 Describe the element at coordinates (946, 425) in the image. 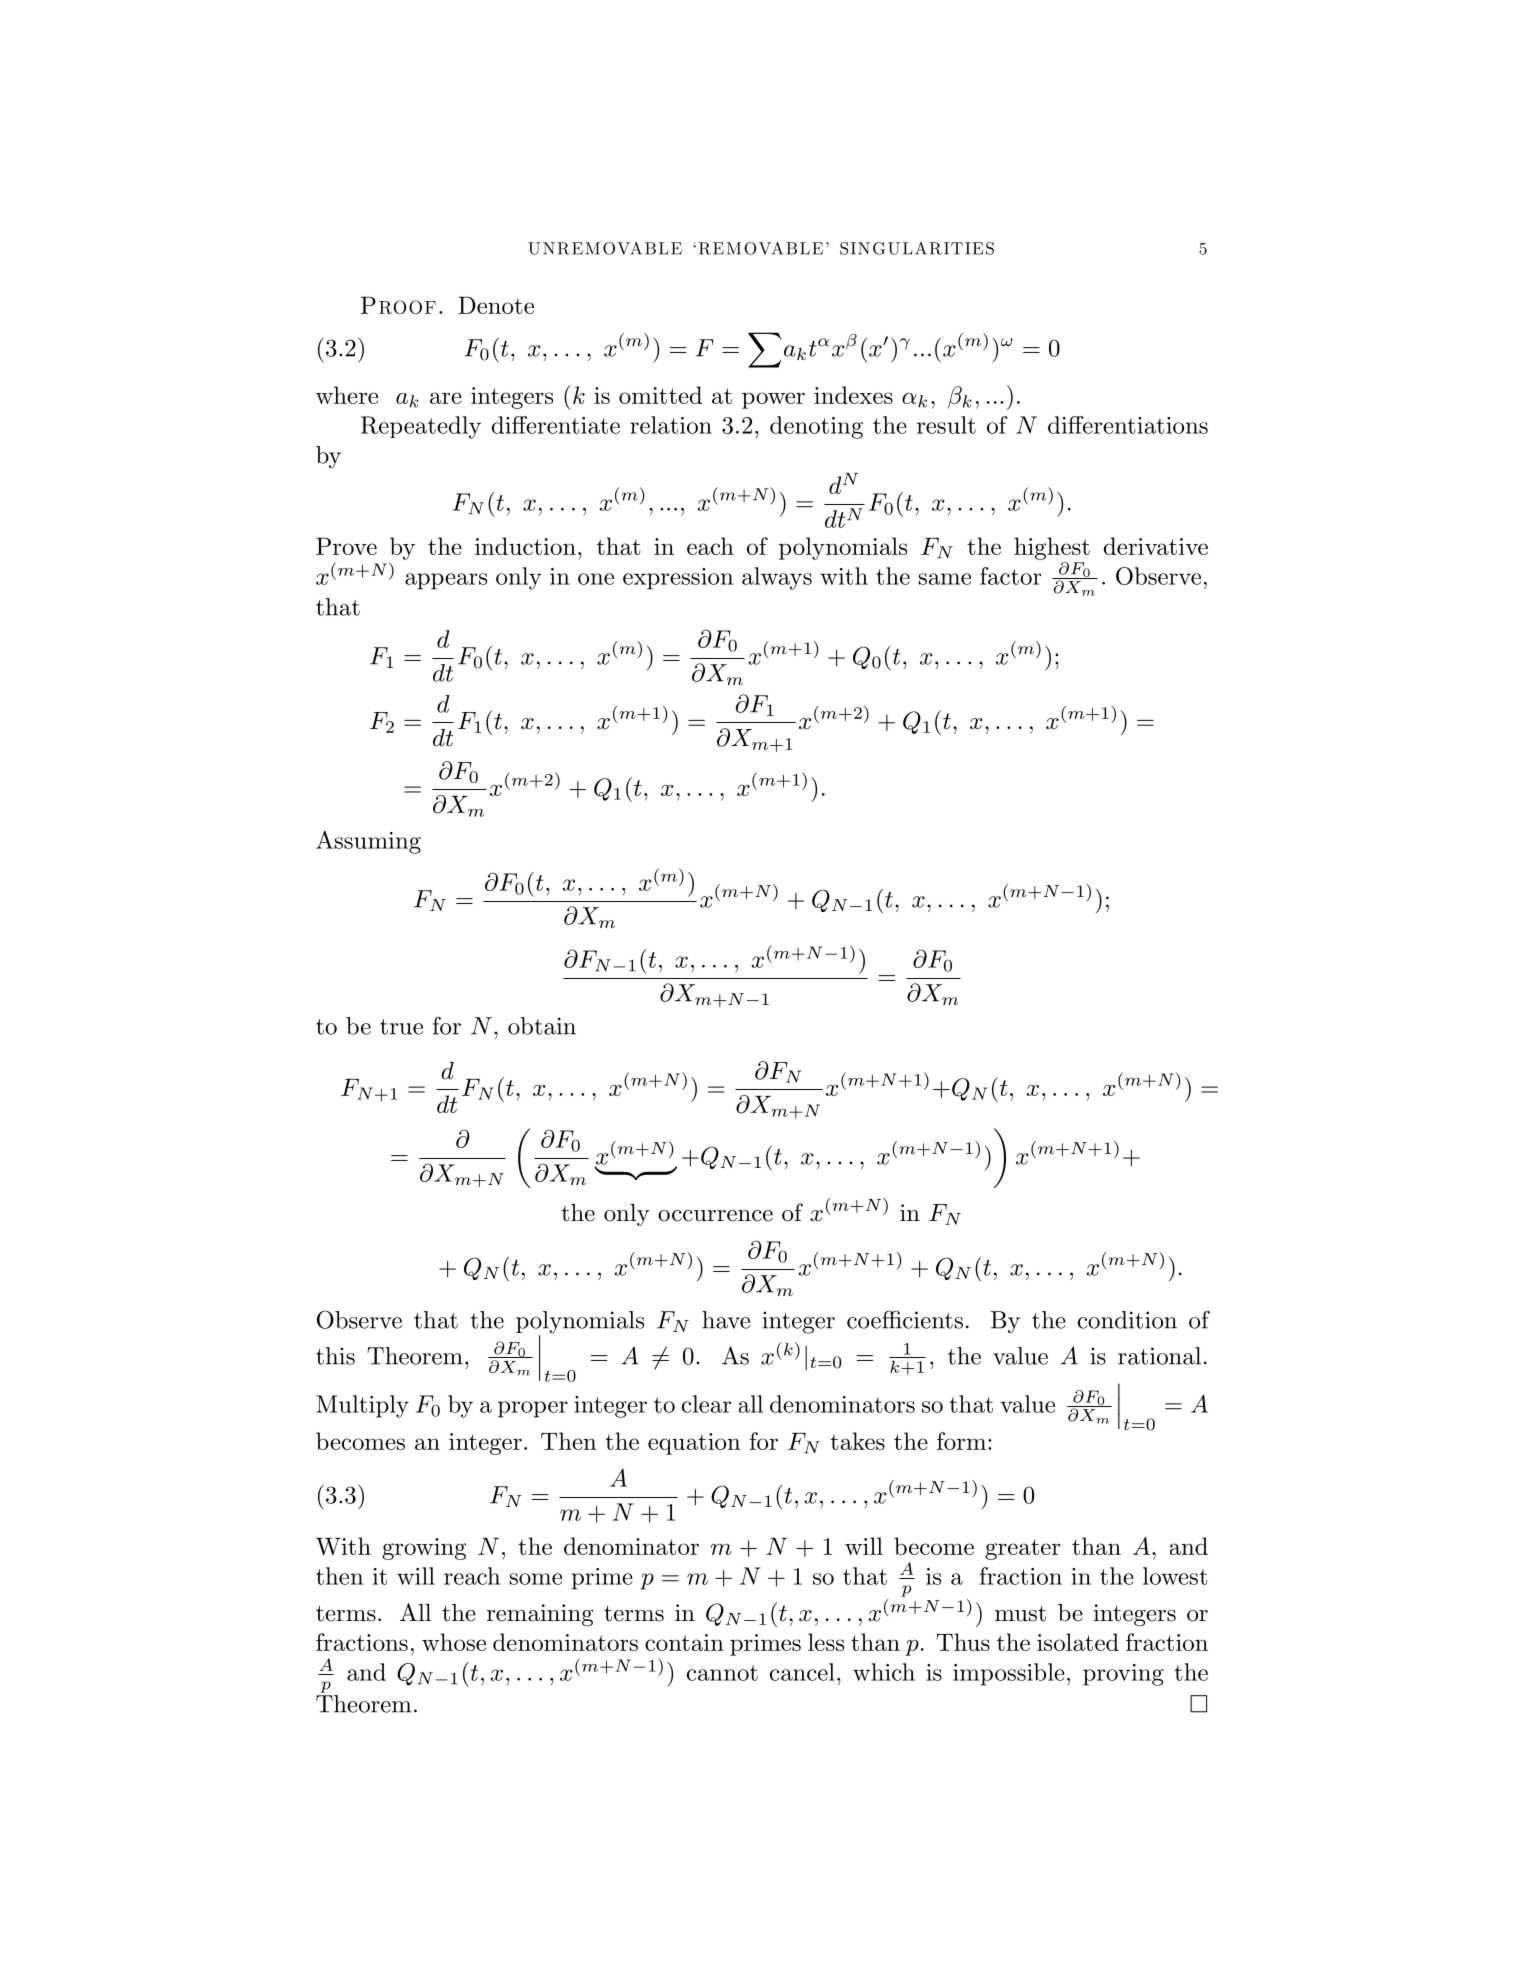

I see `result` at that location.
